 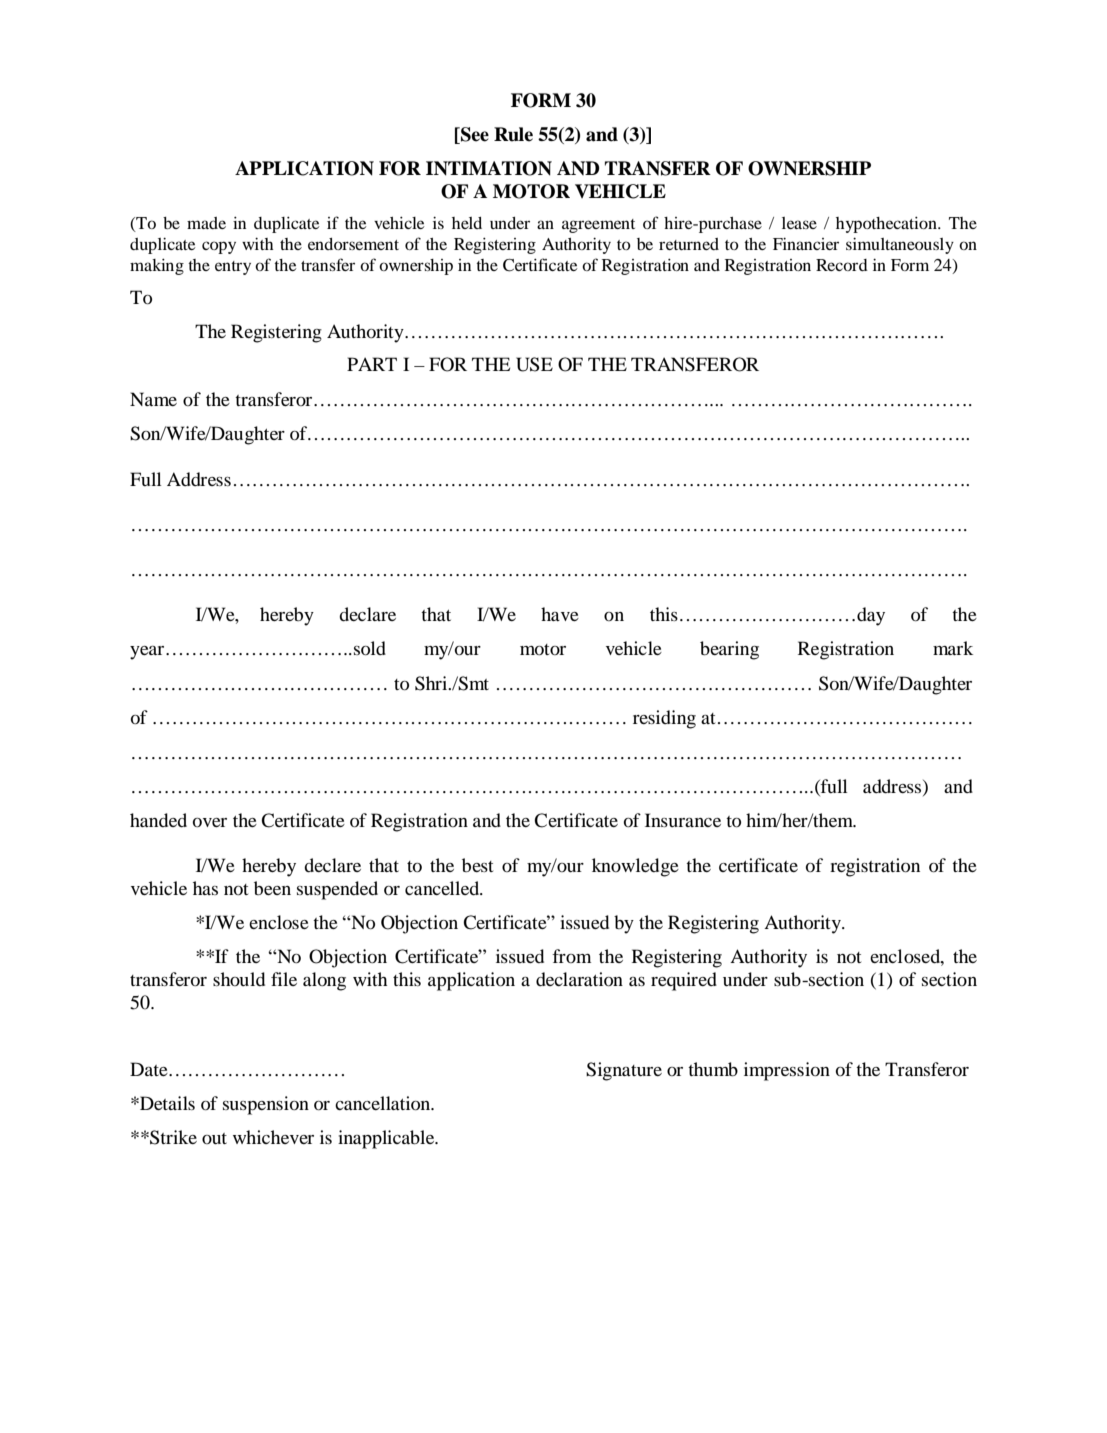 What do you see at coordinates (534, 364) in the screenshot?
I see `USE` at bounding box center [534, 364].
